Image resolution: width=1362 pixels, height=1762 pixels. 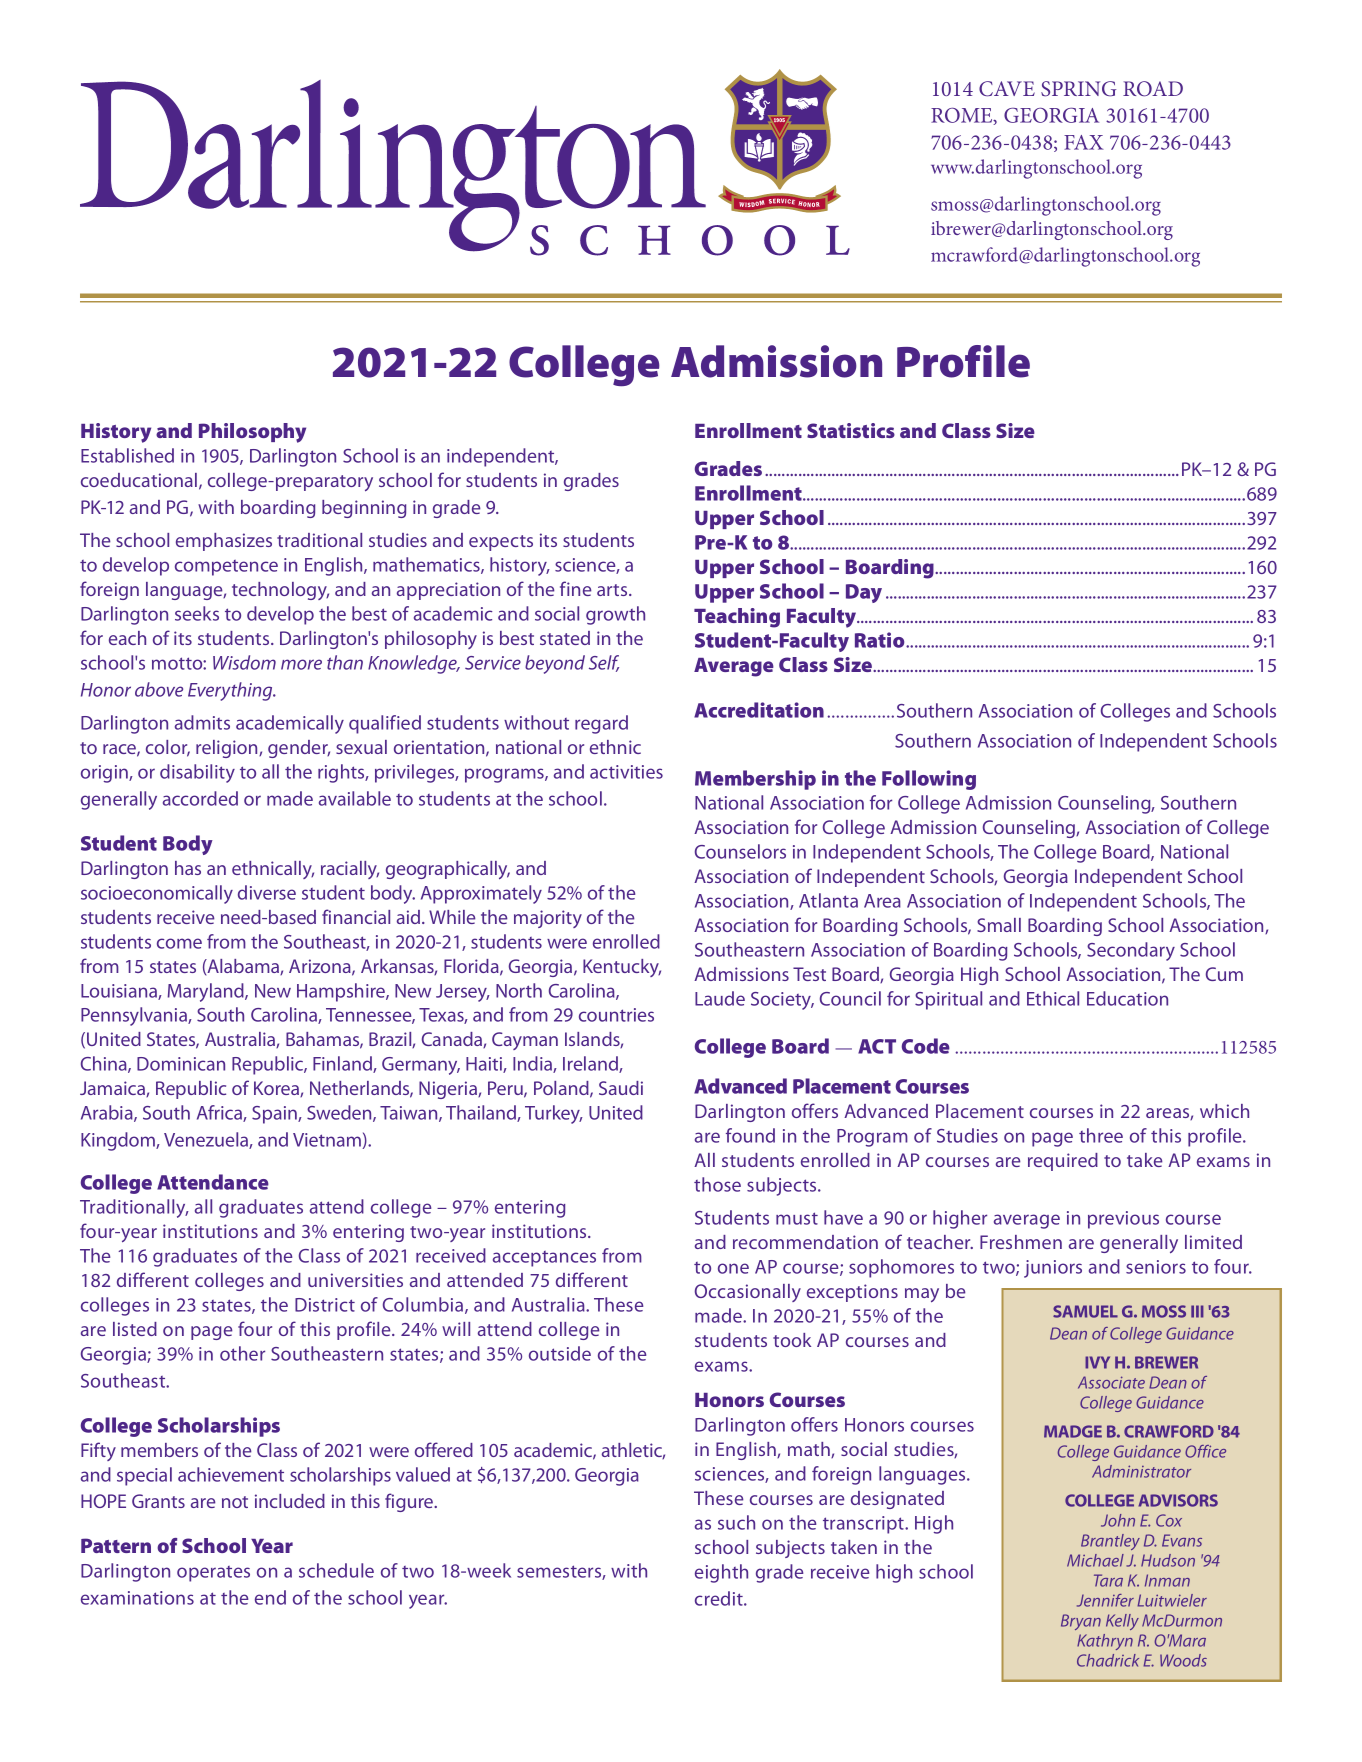 I want to click on Spain, so click(x=275, y=1115).
